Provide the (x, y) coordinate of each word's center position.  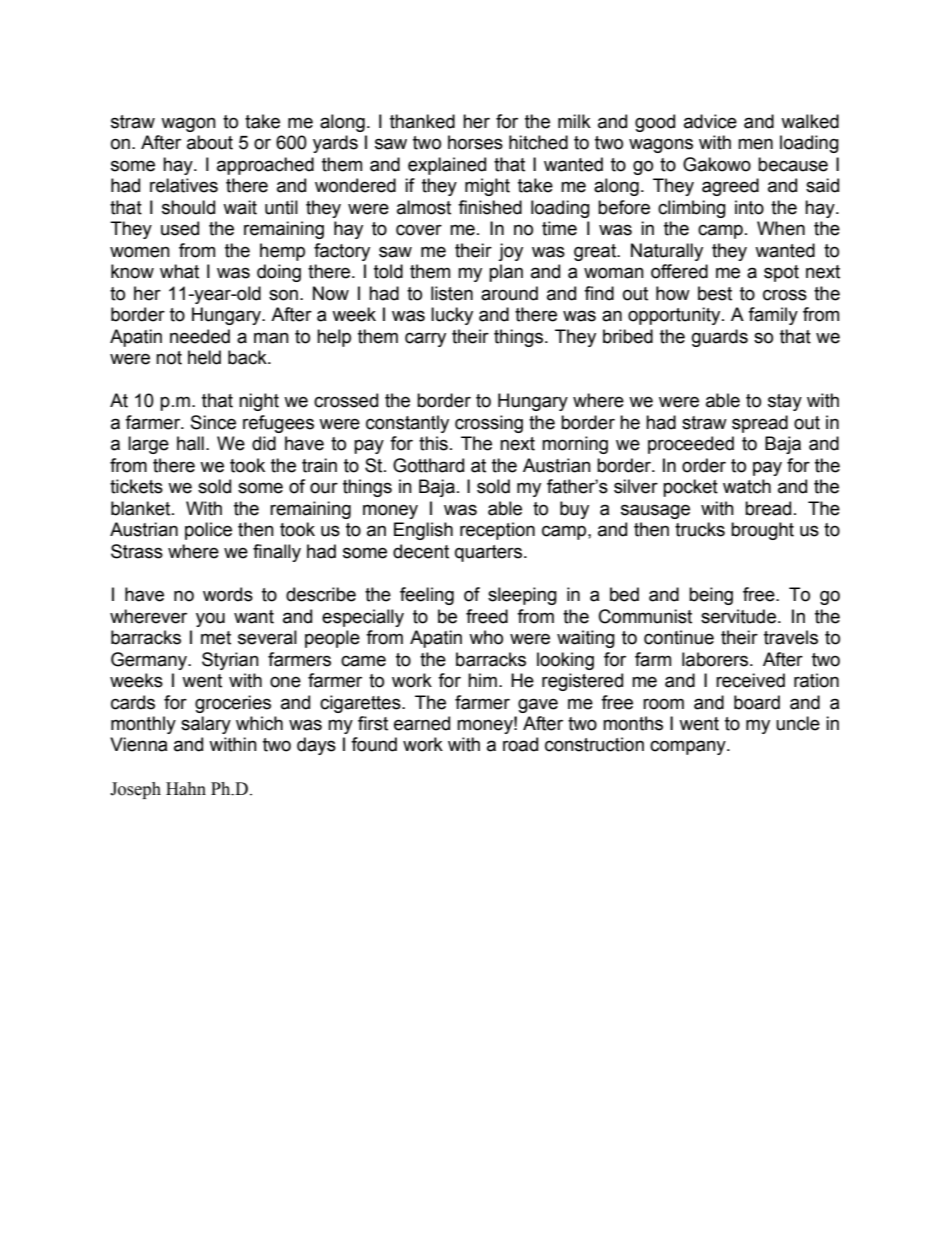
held (204, 357)
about (210, 142)
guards (720, 338)
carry (425, 339)
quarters (490, 553)
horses (475, 142)
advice (710, 121)
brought (762, 531)
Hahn (186, 789)
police (208, 531)
